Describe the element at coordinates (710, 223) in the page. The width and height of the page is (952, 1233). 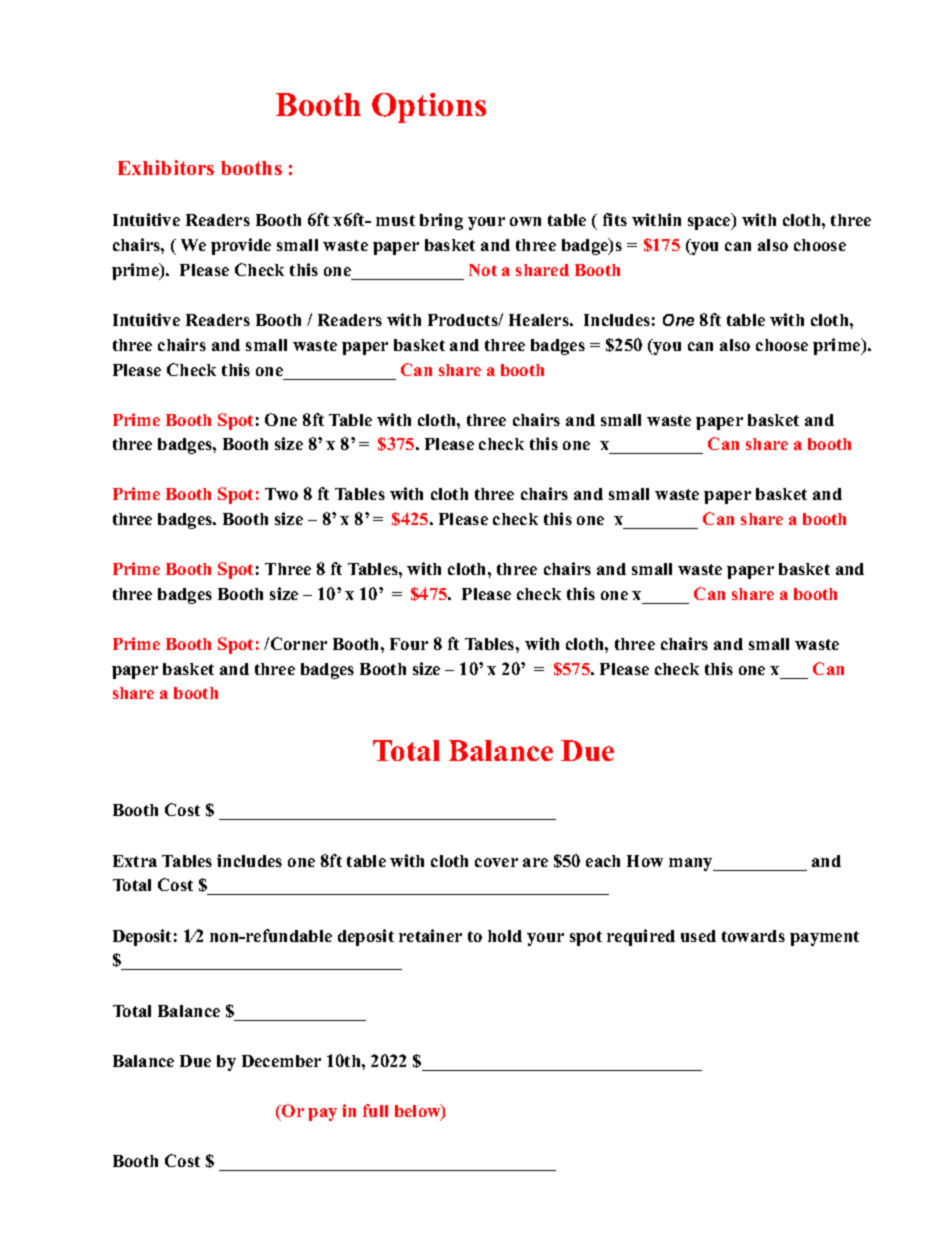
I see `space` at that location.
